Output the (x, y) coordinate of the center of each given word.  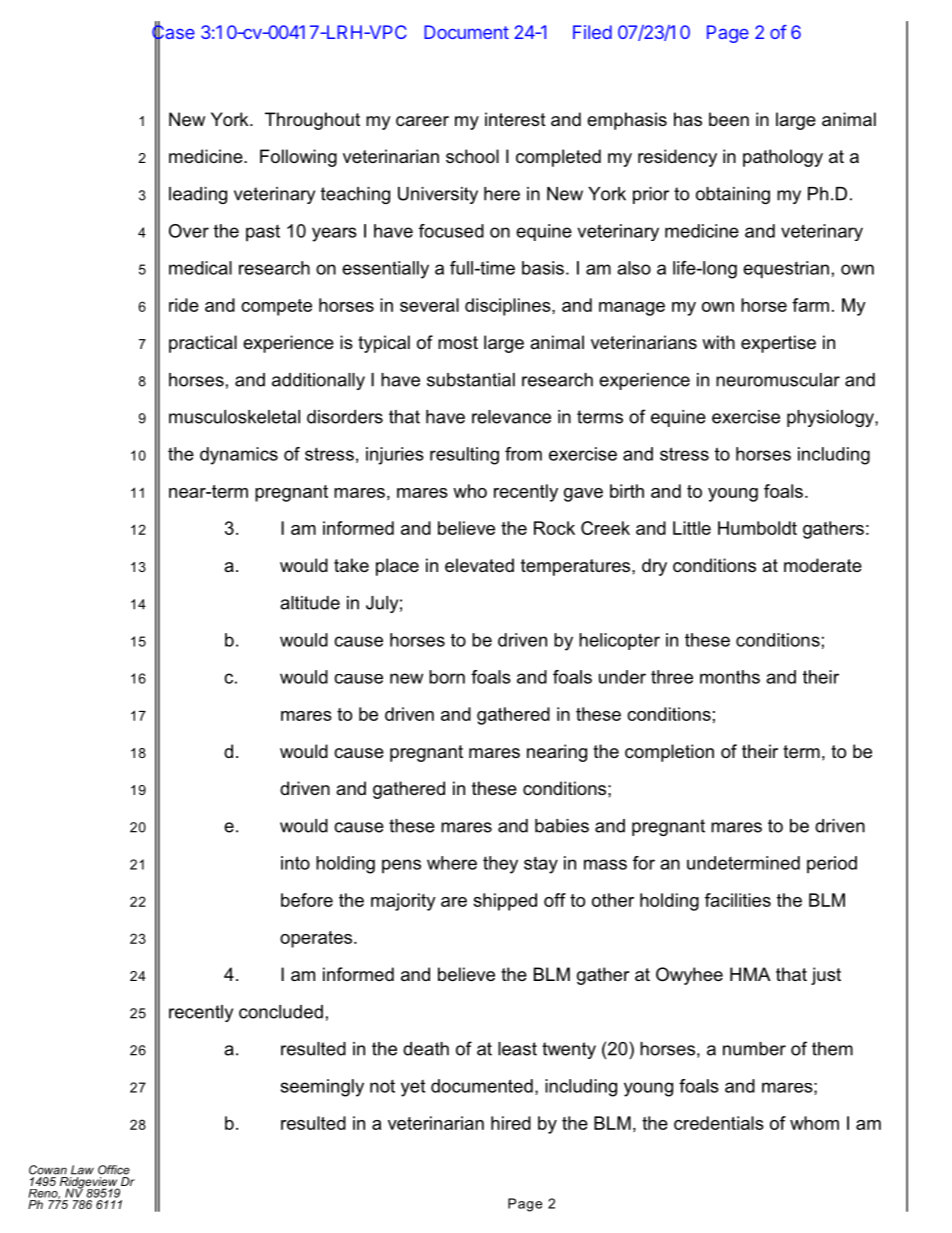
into (295, 863)
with (718, 342)
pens (401, 866)
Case (173, 32)
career (422, 121)
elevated (479, 565)
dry (654, 567)
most (458, 342)
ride (184, 305)
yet (413, 1088)
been (729, 119)
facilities (738, 900)
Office (114, 1170)
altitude (310, 603)
